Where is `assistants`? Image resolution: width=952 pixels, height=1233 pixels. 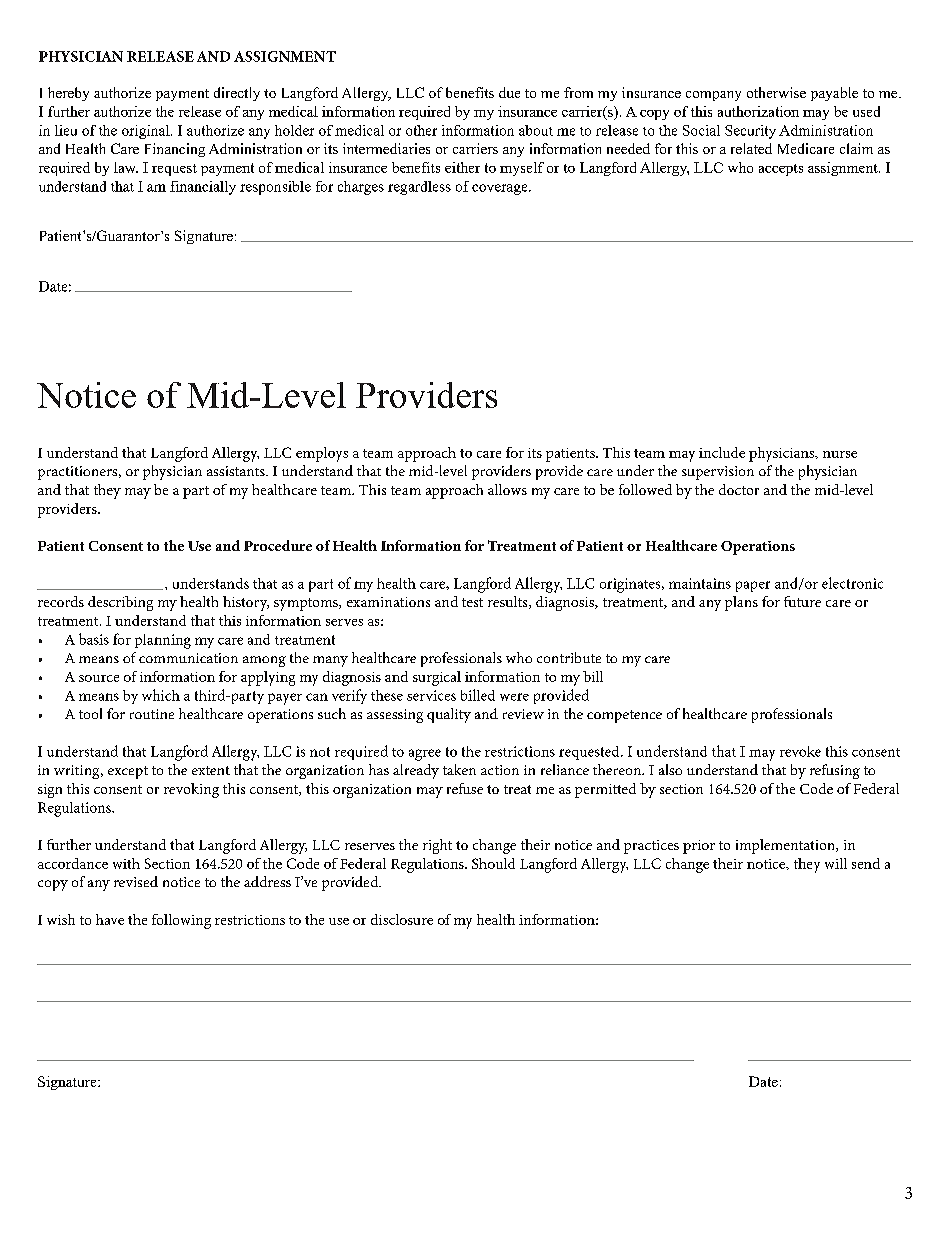
assistants is located at coordinates (237, 471).
